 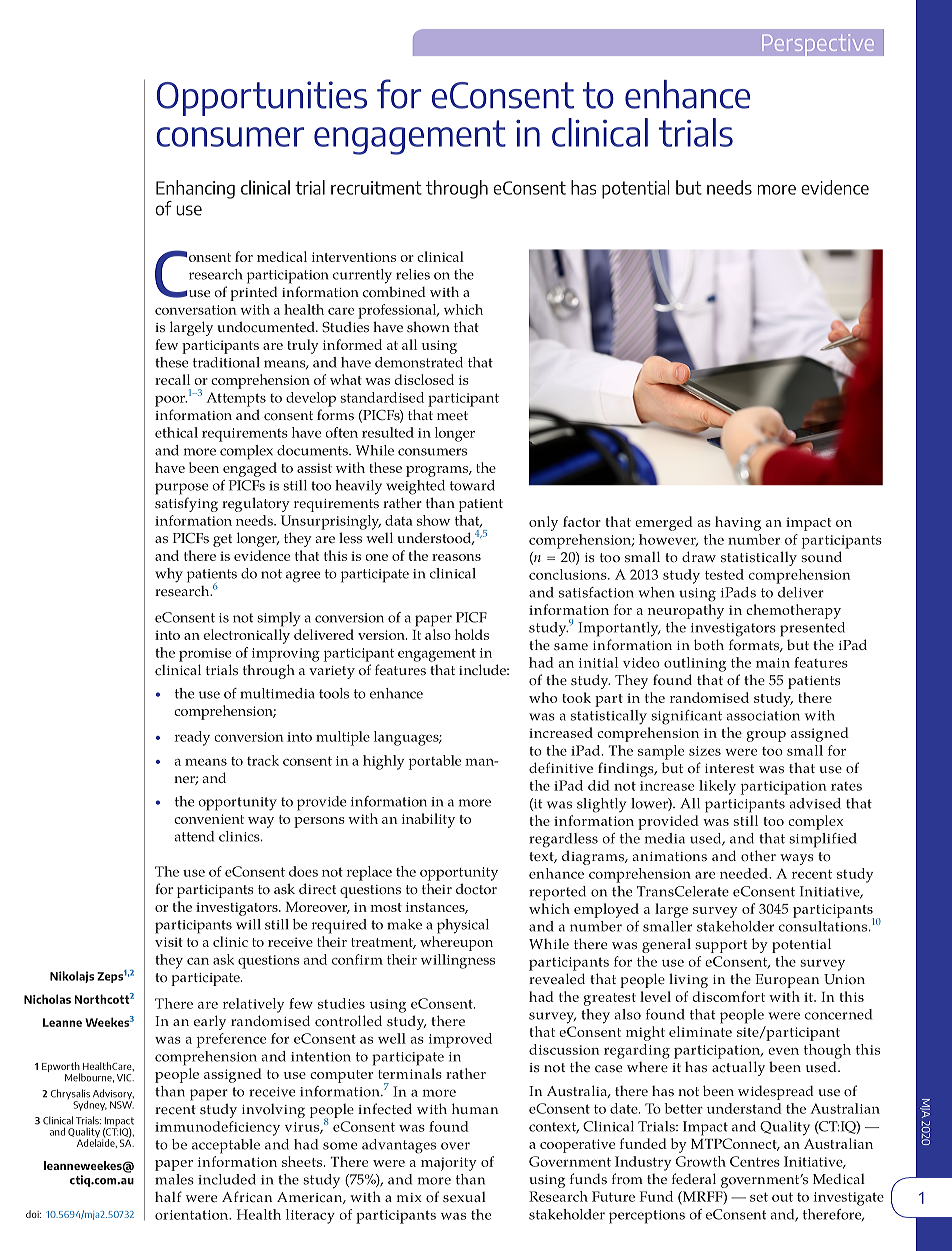 What do you see at coordinates (376, 188) in the document?
I see `recruitment` at bounding box center [376, 188].
